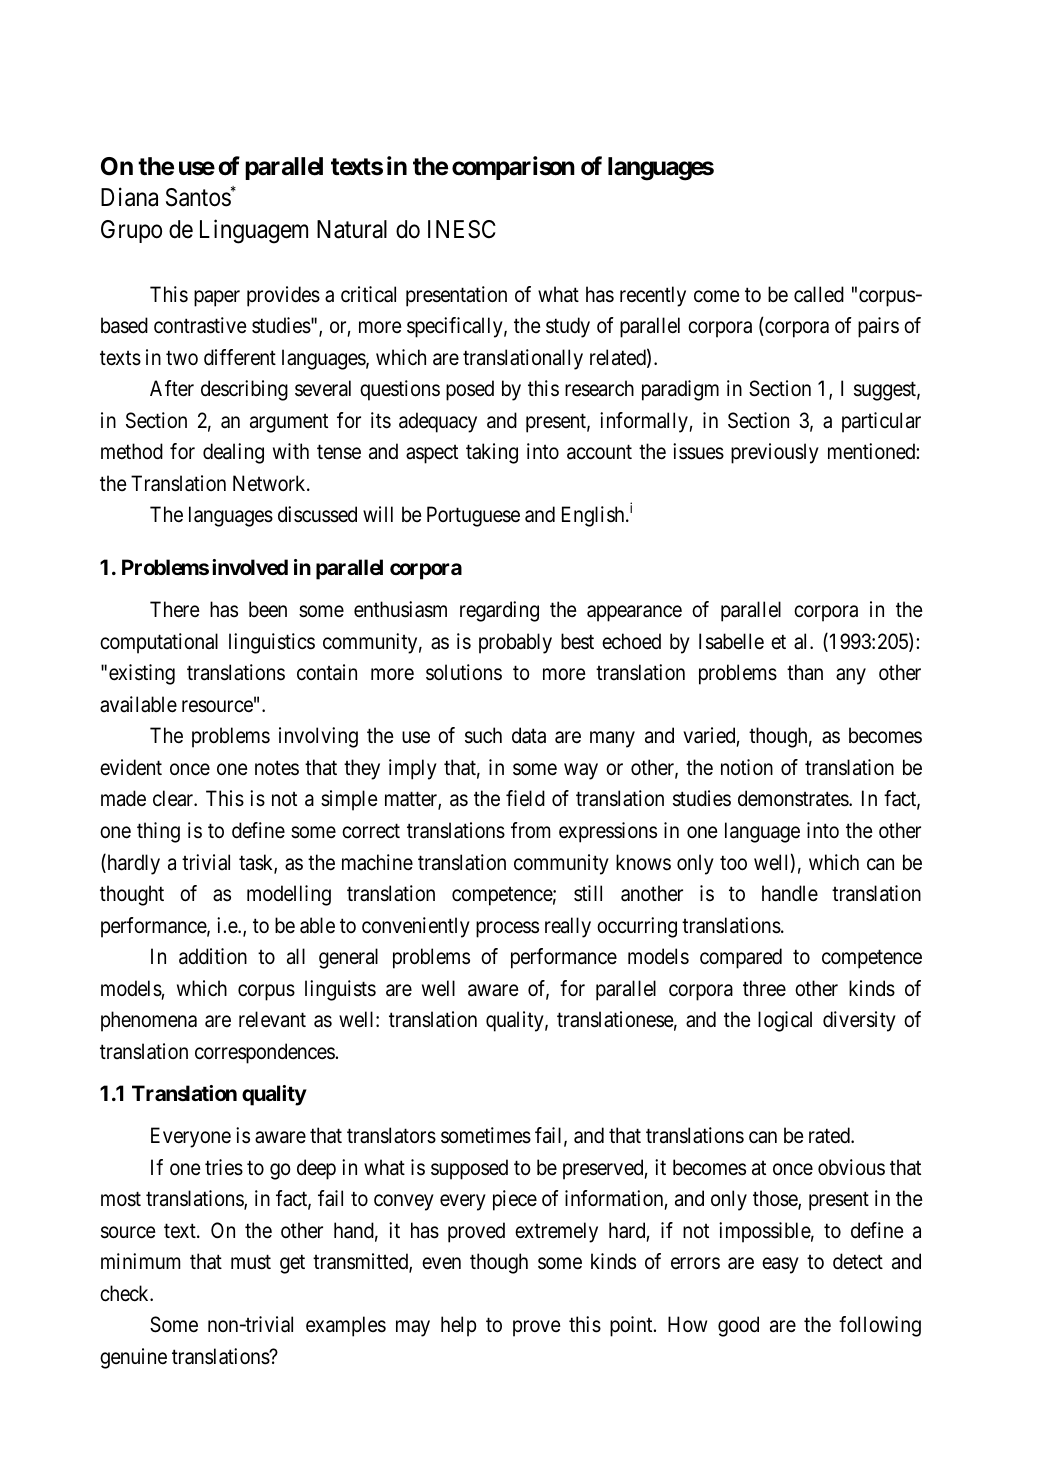 The height and width of the screenshot is (1476, 1043). What do you see at coordinates (513, 168) in the screenshot?
I see `comparison` at bounding box center [513, 168].
